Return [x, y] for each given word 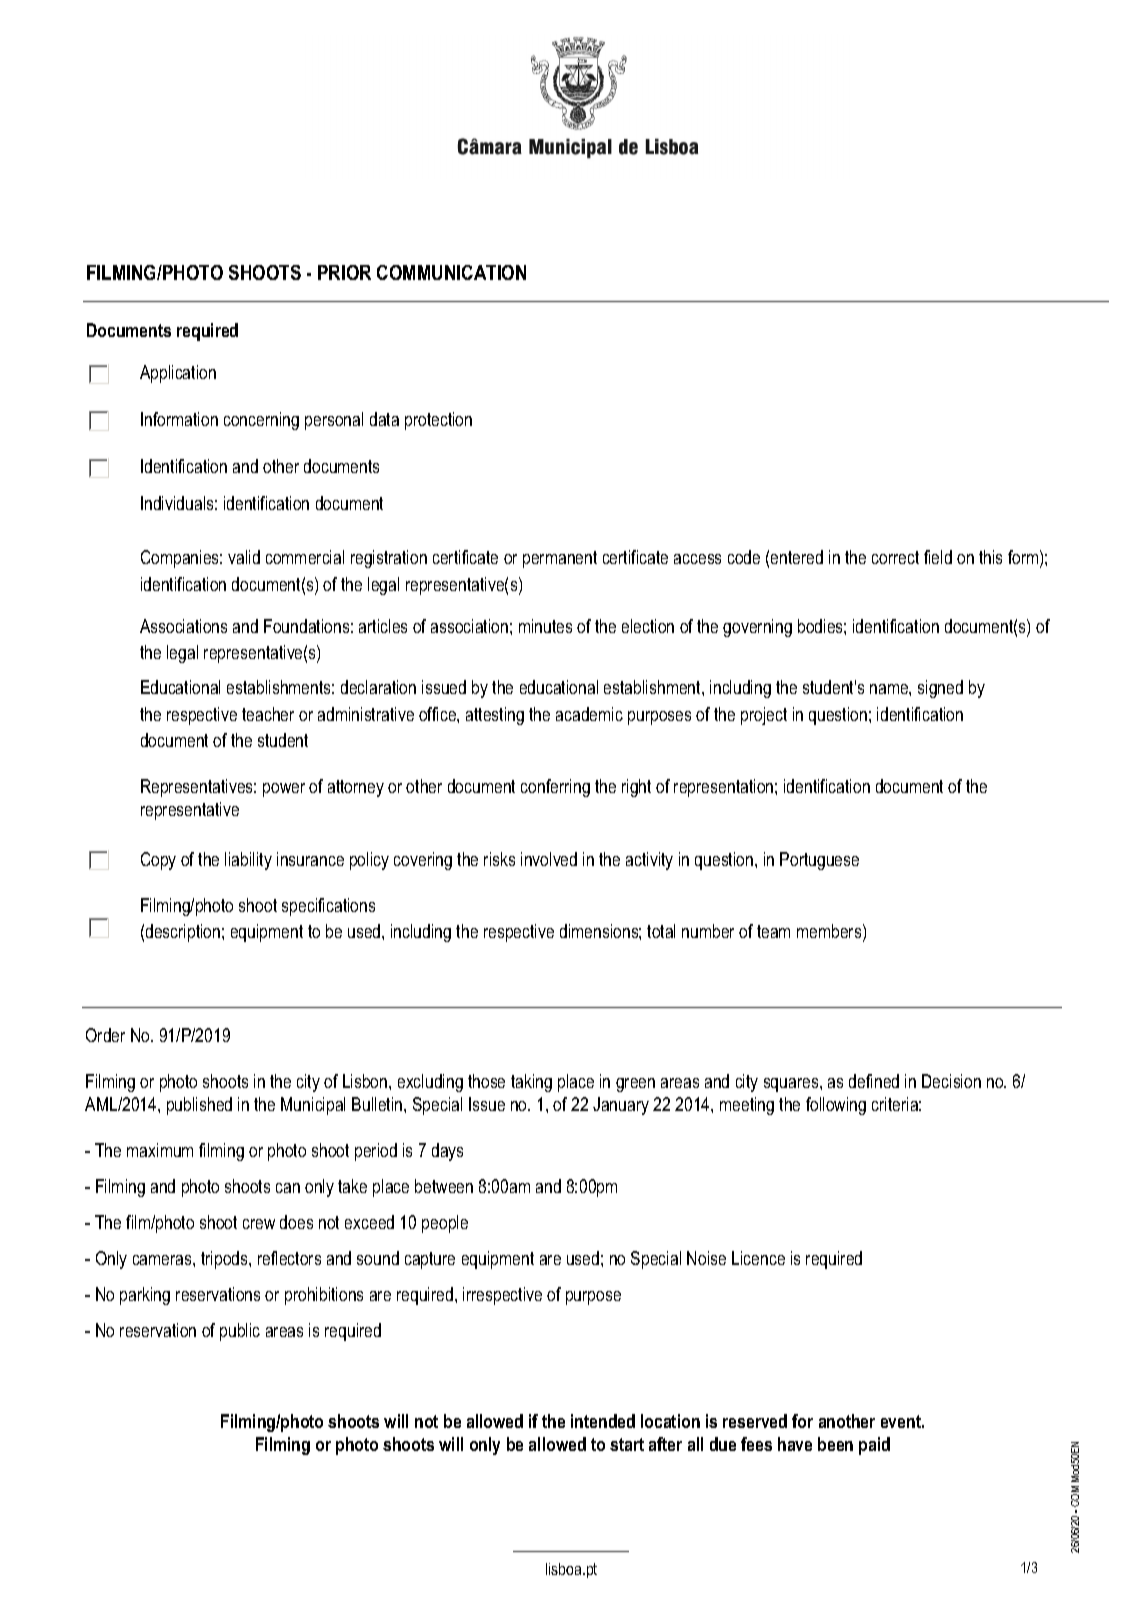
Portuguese [819, 861]
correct [895, 557]
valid [244, 557]
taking [531, 1083]
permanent [560, 559]
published [199, 1106]
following [836, 1106]
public [240, 1332]
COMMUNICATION [451, 272]
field [938, 557]
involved [549, 859]
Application [178, 374]
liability [248, 861]
